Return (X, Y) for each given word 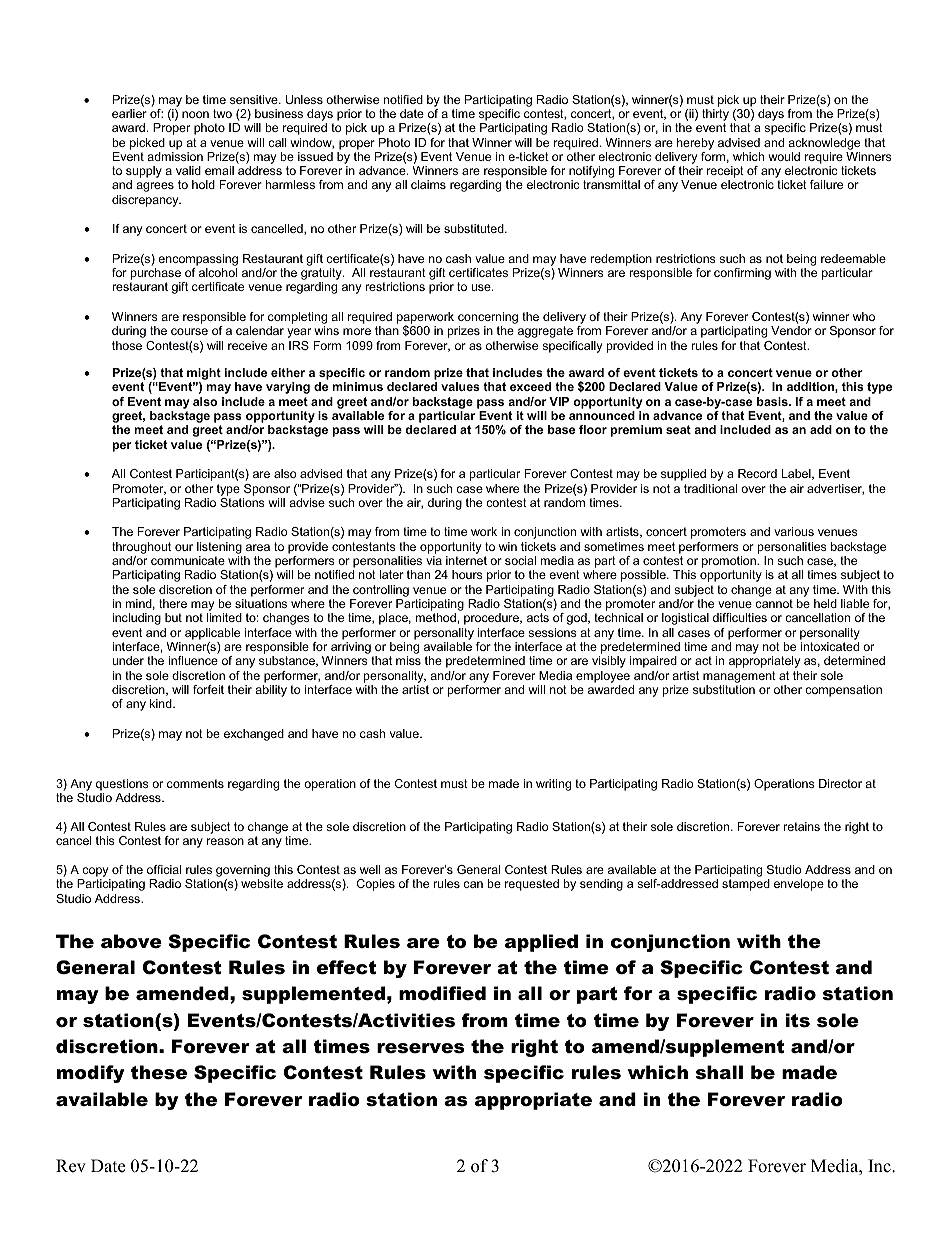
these (159, 1072)
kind (162, 703)
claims (428, 184)
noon (195, 114)
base (561, 429)
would (784, 156)
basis (773, 401)
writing (553, 785)
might (204, 375)
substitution (724, 689)
